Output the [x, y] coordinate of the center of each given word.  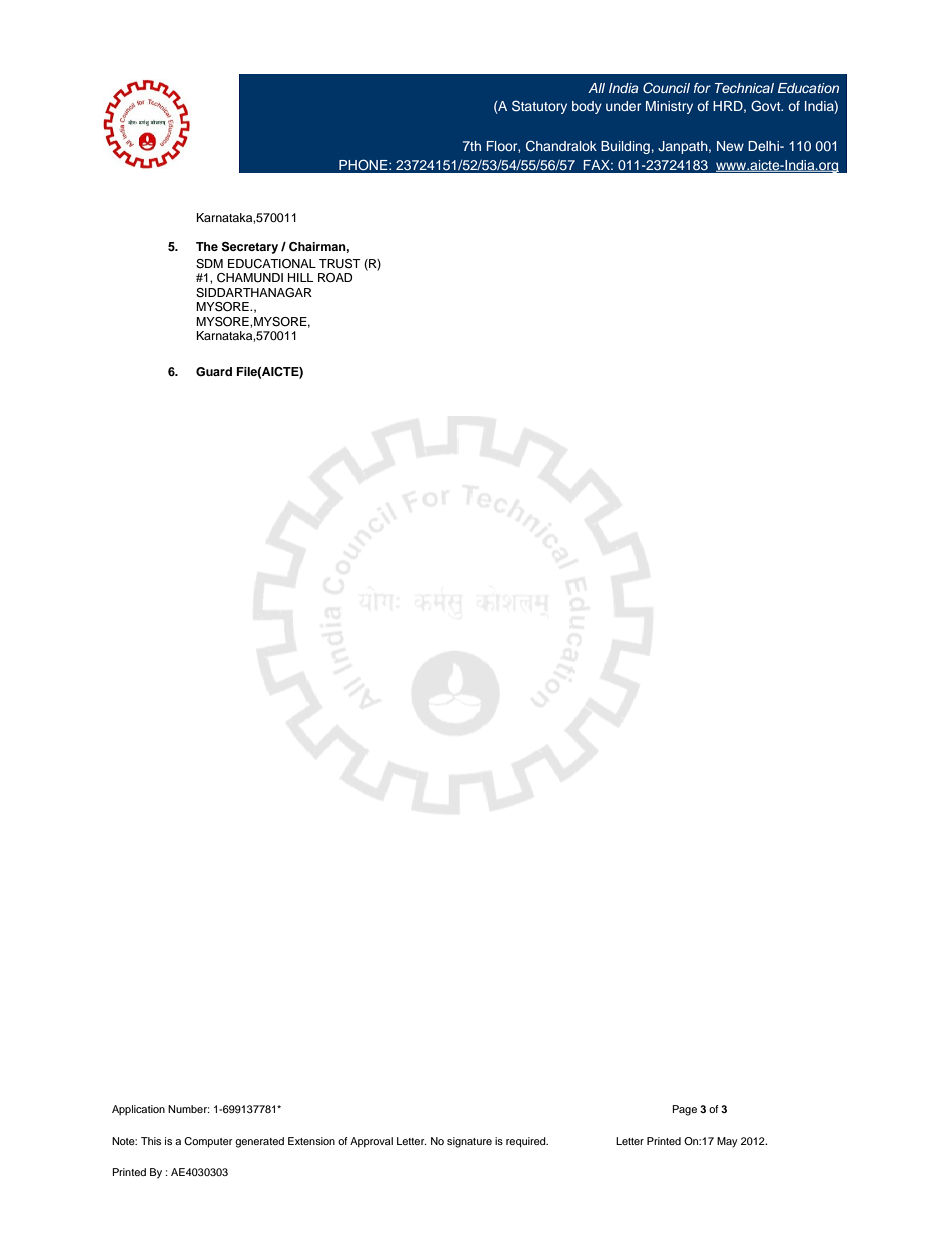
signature [469, 1142]
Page [685, 1110]
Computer [208, 1142]
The [207, 246]
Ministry [669, 107]
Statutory [539, 107]
